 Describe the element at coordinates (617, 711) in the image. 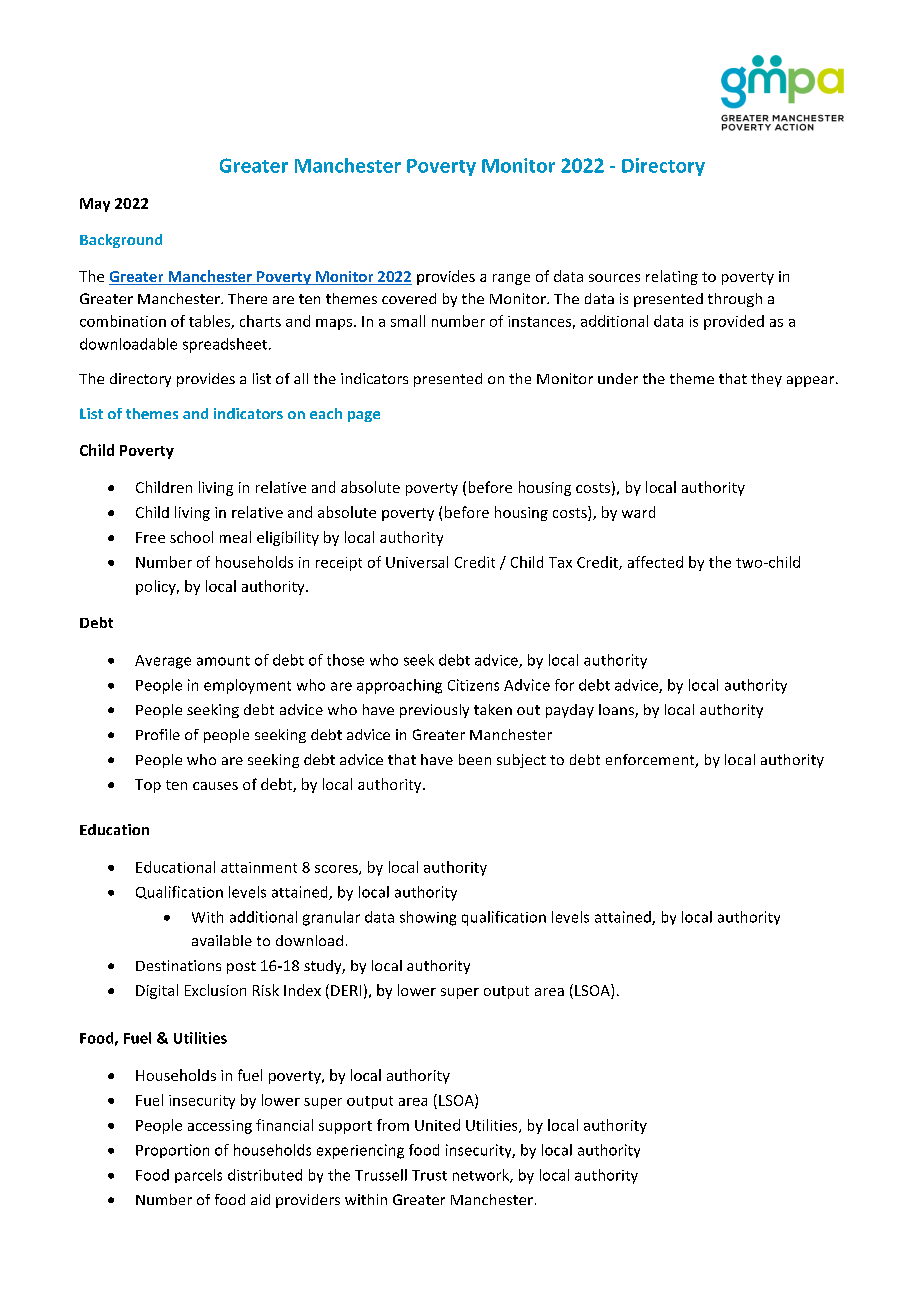

I see `loans` at that location.
